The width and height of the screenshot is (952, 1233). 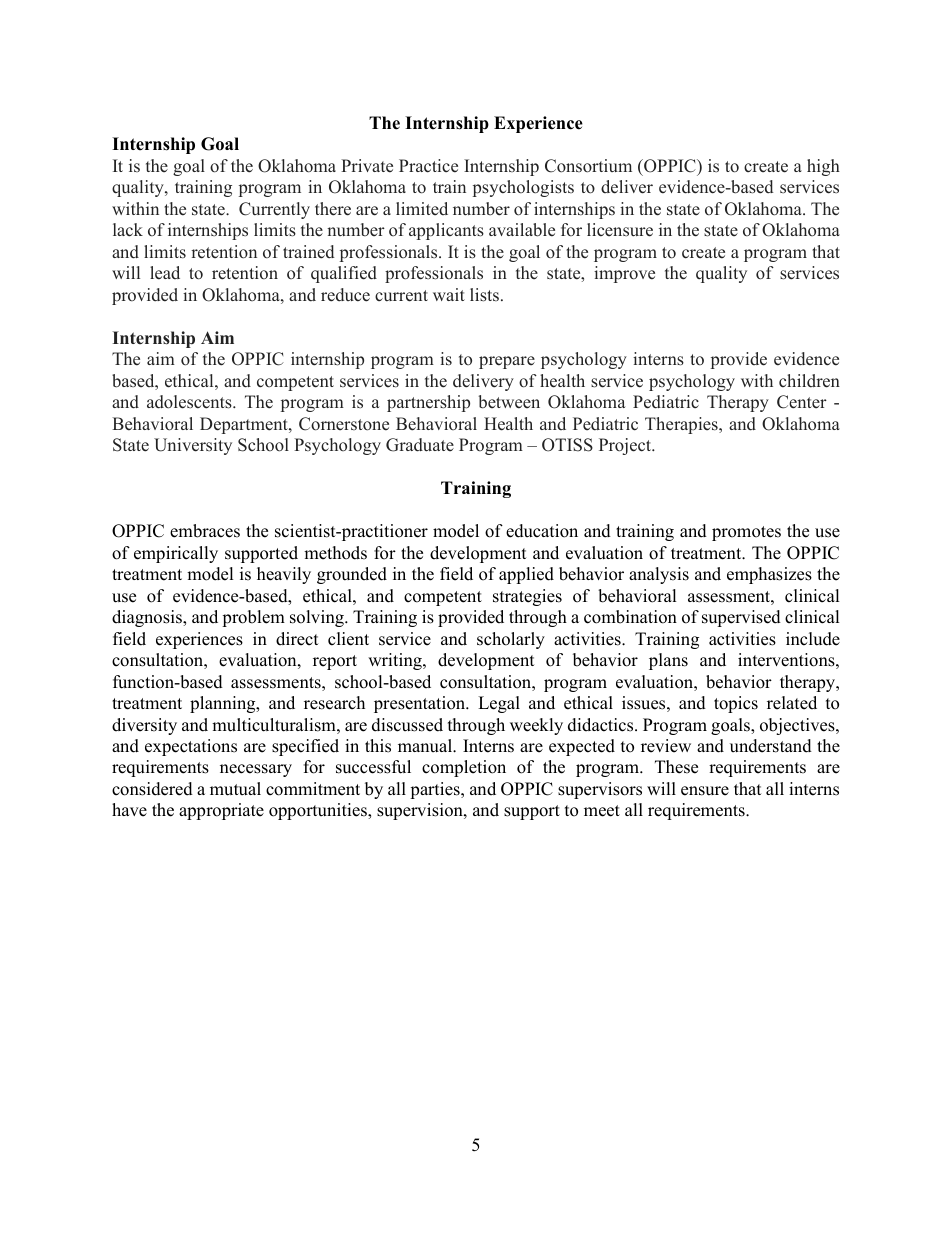 I want to click on between, so click(x=509, y=402).
